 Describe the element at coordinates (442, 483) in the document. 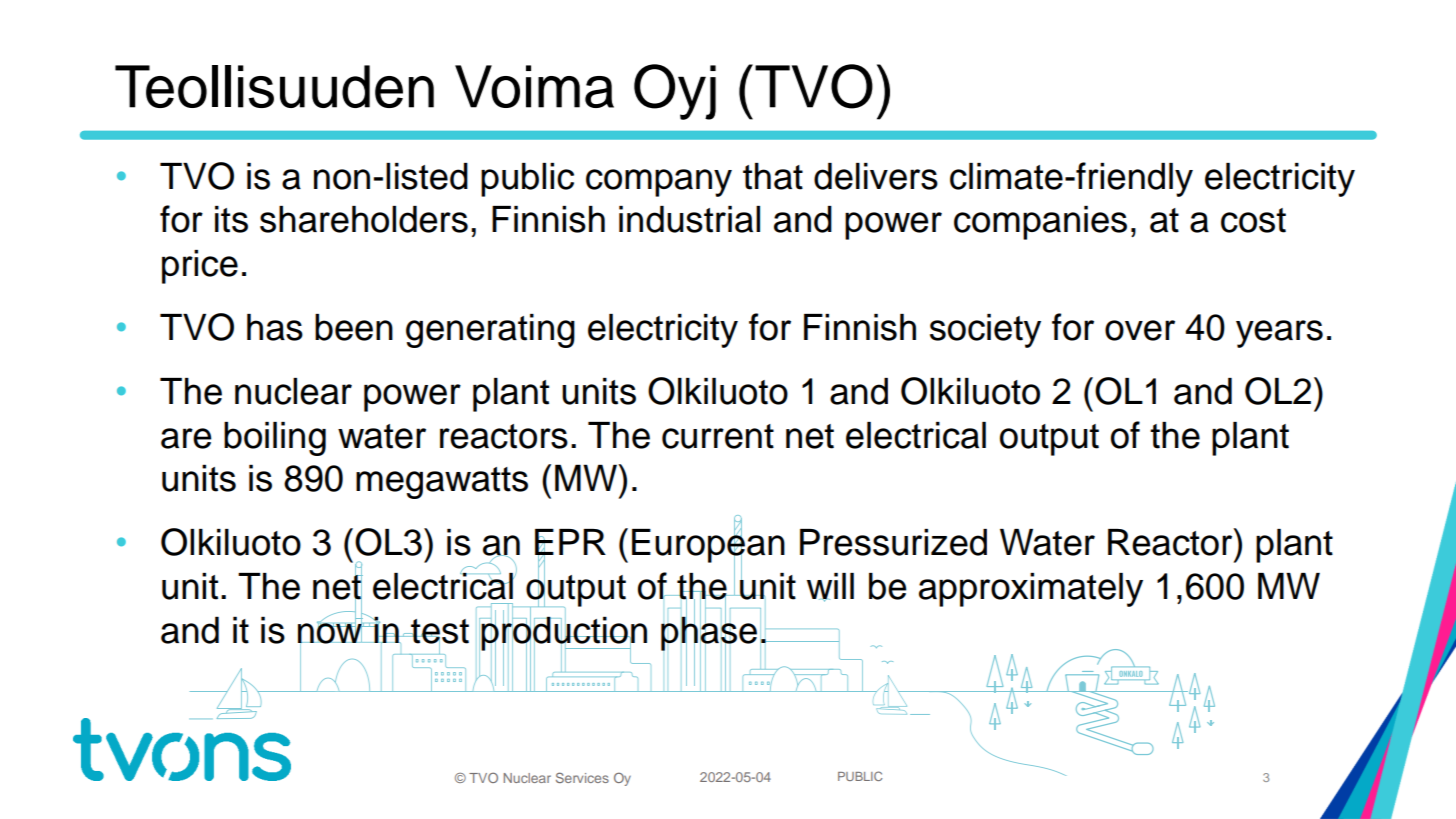

I see `megawatts` at that location.
